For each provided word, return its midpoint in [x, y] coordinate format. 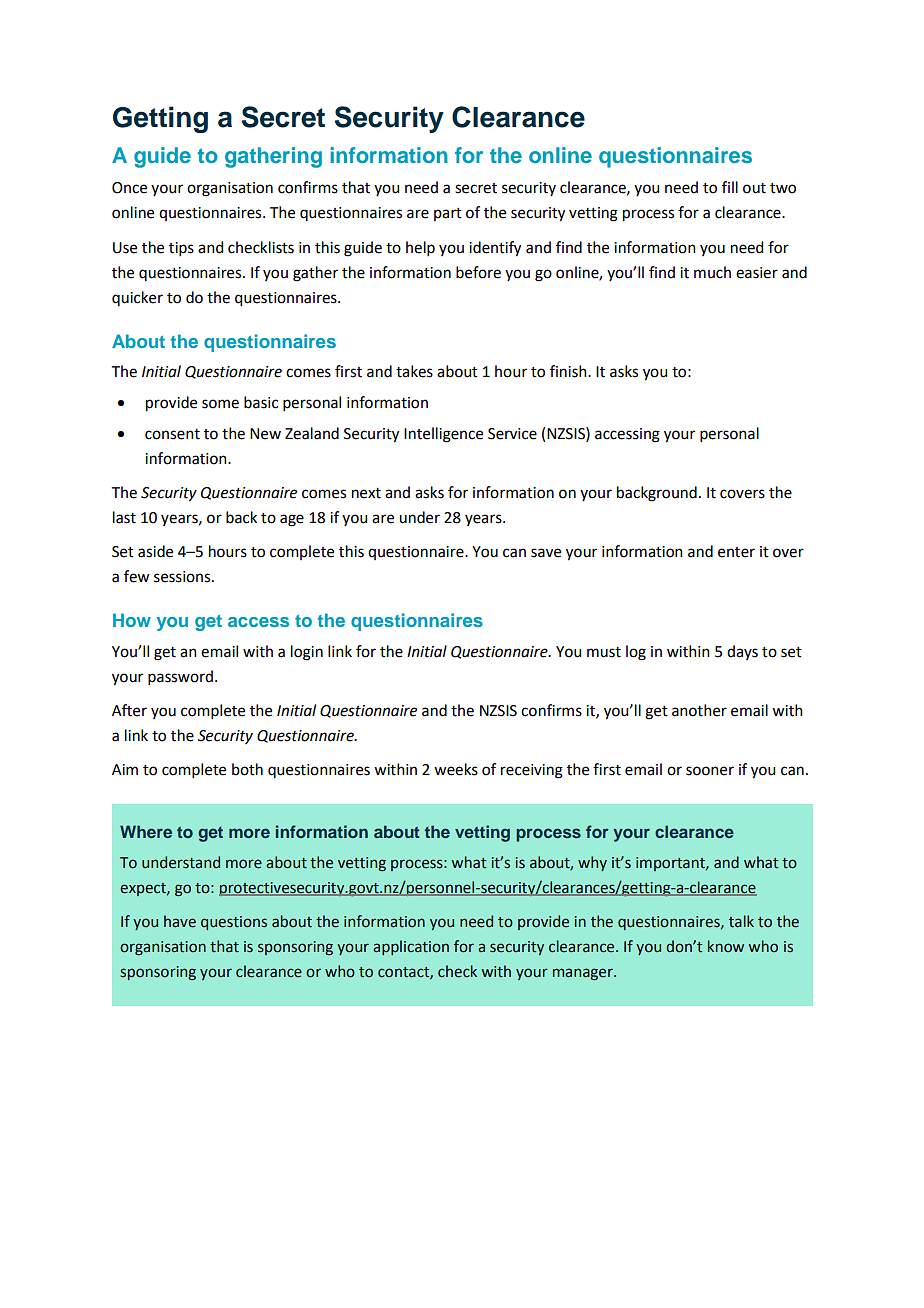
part [448, 214]
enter [736, 552]
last [124, 517]
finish [569, 371]
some [220, 404]
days [742, 652]
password [180, 677]
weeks [456, 769]
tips [181, 249]
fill [730, 187]
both [247, 769]
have [180, 921]
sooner [710, 771]
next [366, 493]
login [307, 653]
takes [414, 371]
